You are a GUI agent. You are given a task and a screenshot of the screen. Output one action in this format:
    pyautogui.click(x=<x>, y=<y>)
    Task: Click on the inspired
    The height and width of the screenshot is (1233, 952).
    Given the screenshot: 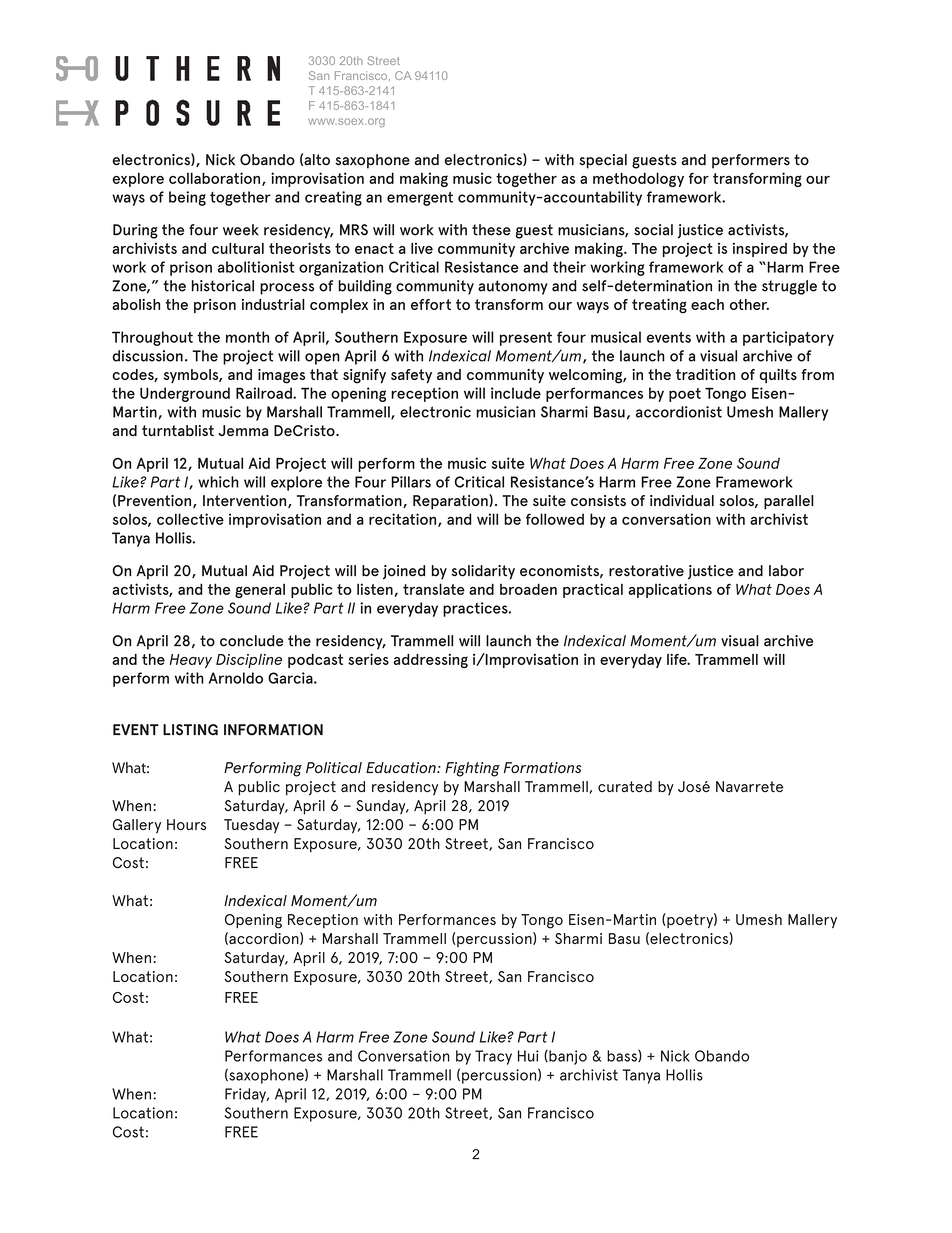 What is the action you would take?
    pyautogui.click(x=760, y=250)
